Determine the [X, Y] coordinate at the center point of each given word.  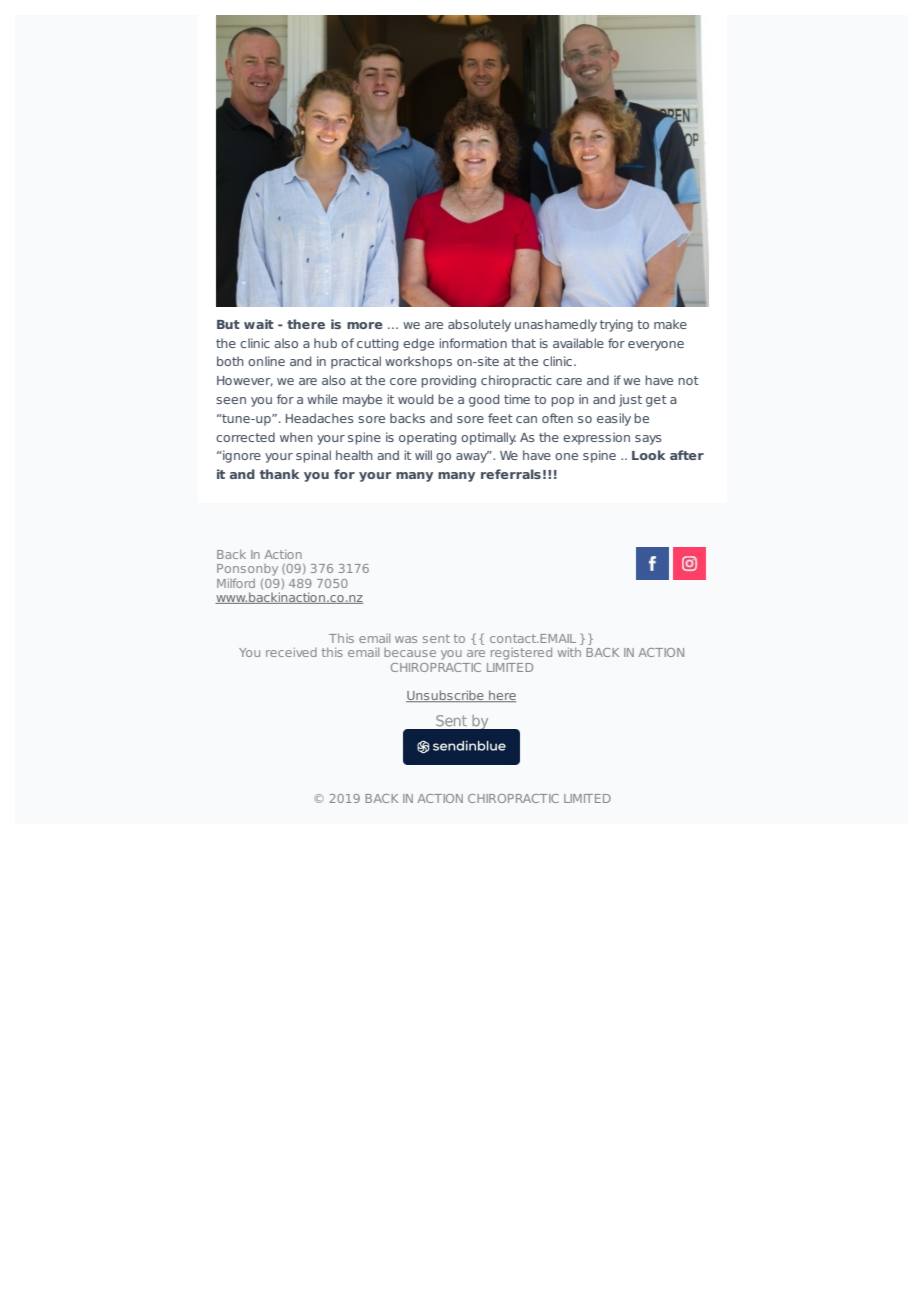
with [569, 652]
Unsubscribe [446, 696]
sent [436, 638]
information [473, 343]
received [291, 652]
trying [616, 325]
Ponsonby [247, 570]
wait [259, 324]
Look [648, 455]
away [473, 457]
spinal [313, 456]
